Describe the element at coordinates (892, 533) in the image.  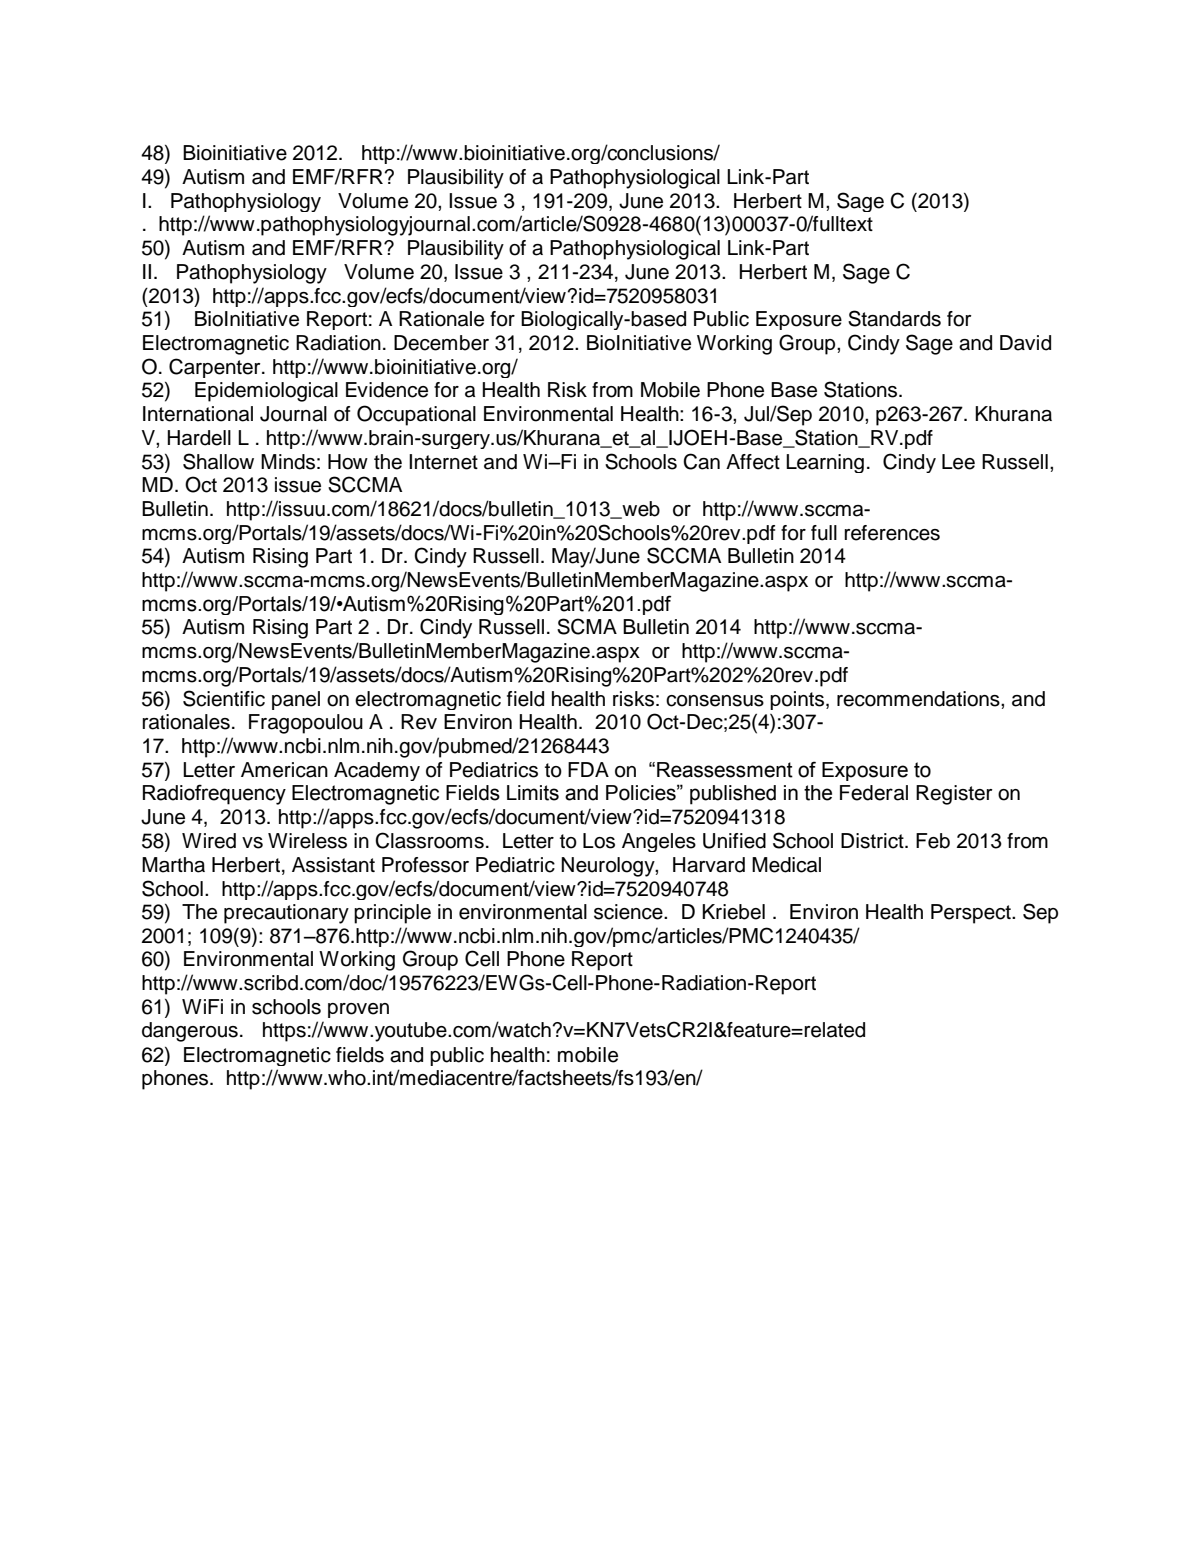
I see `references` at that location.
